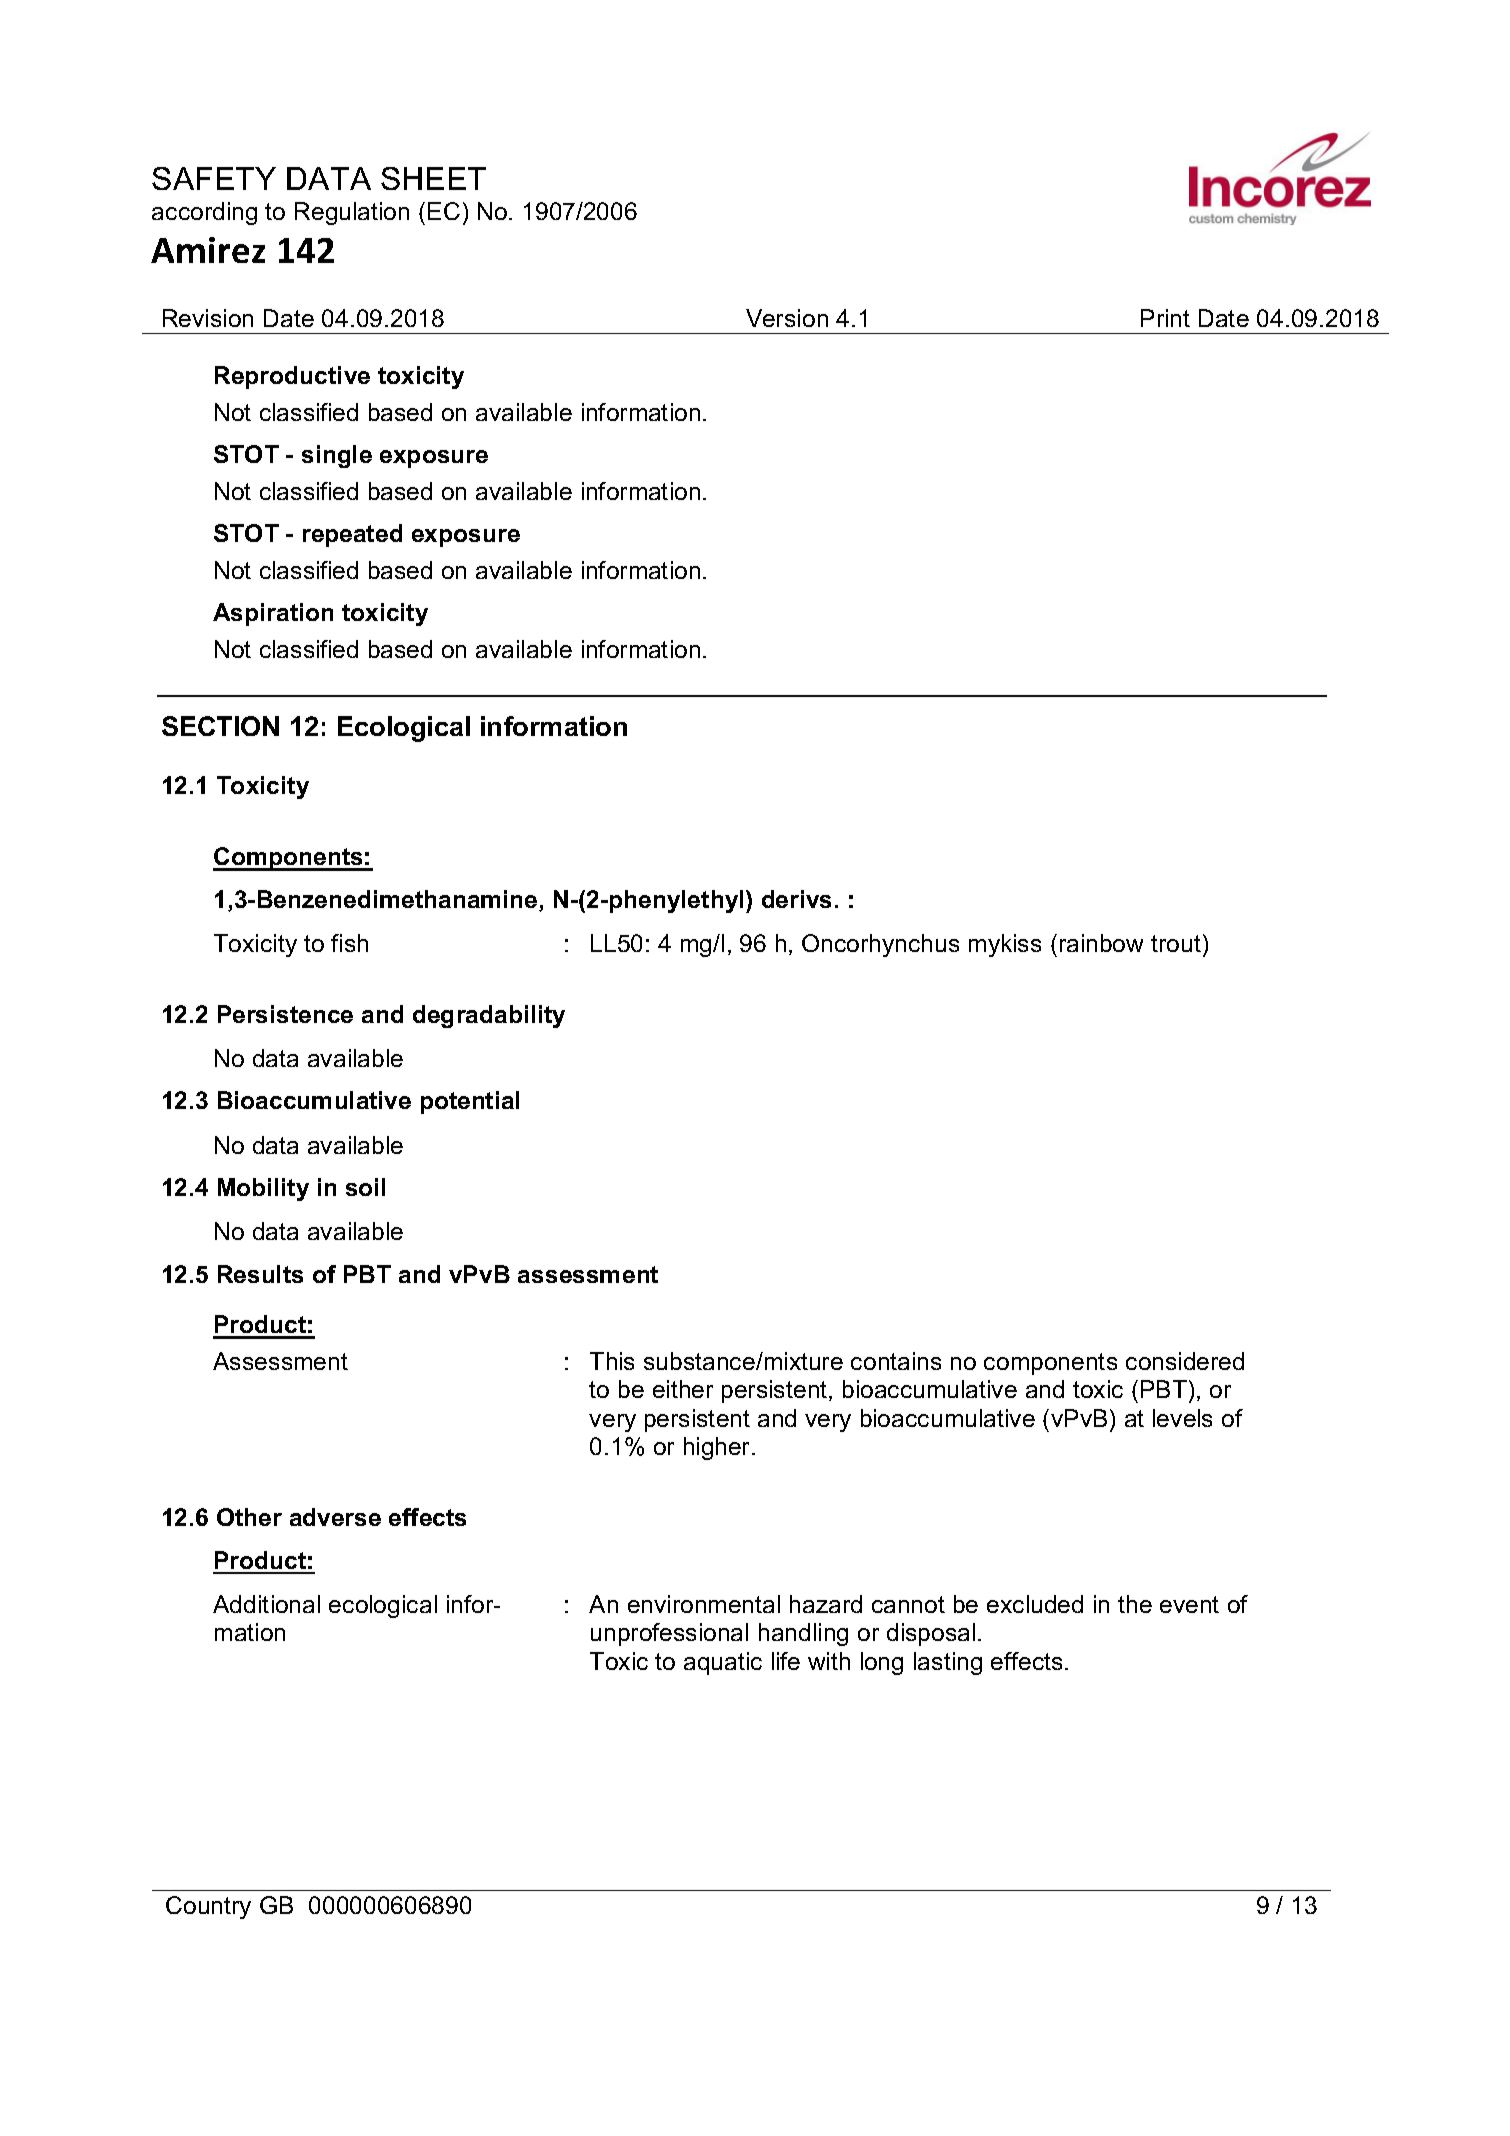 Image resolution: width=1510 pixels, height=2136 pixels. What do you see at coordinates (723, 1663) in the screenshot?
I see `aquatic` at bounding box center [723, 1663].
